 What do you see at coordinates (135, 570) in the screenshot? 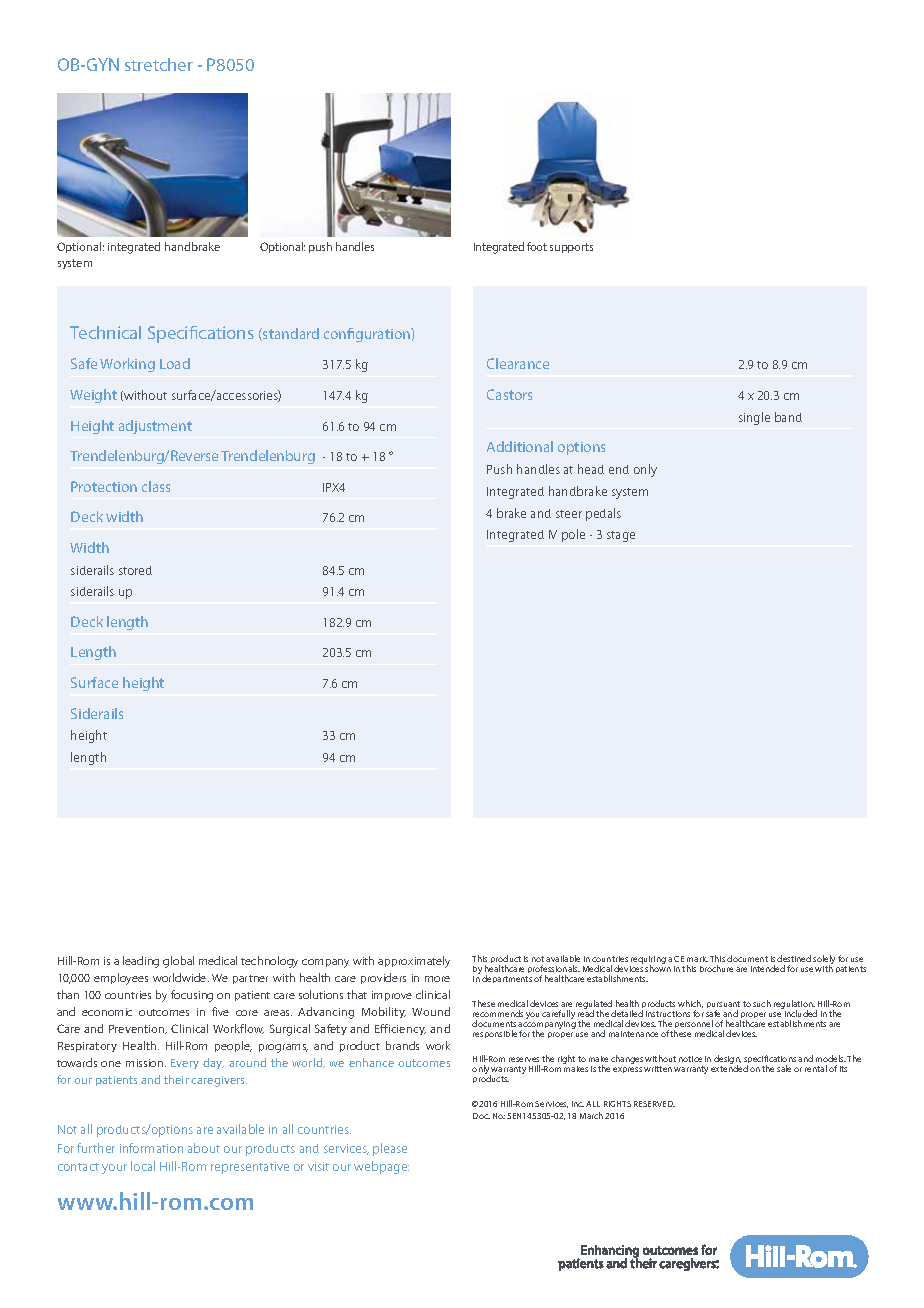
I see `stored` at bounding box center [135, 570].
